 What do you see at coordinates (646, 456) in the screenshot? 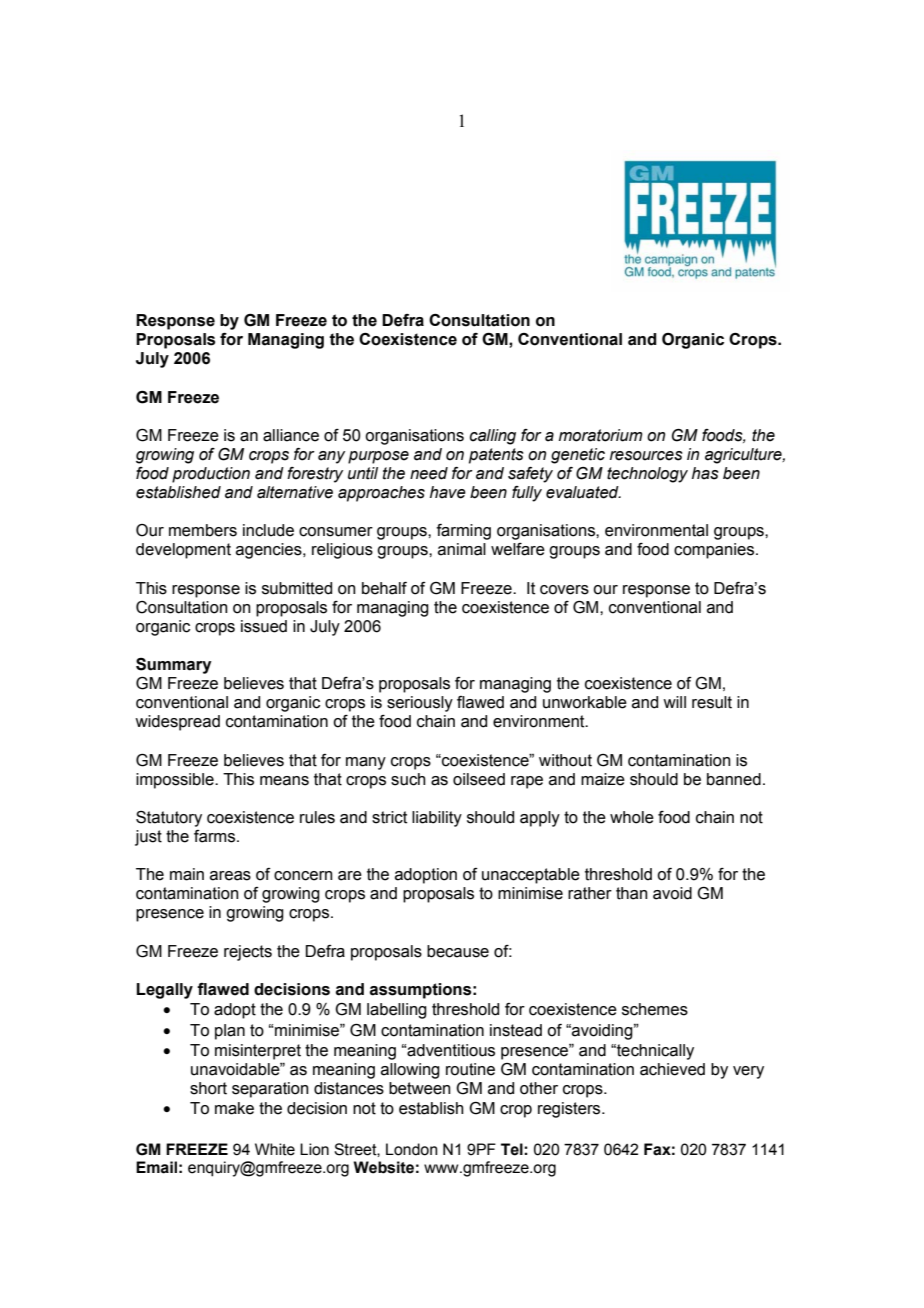
I see `resources` at bounding box center [646, 456].
